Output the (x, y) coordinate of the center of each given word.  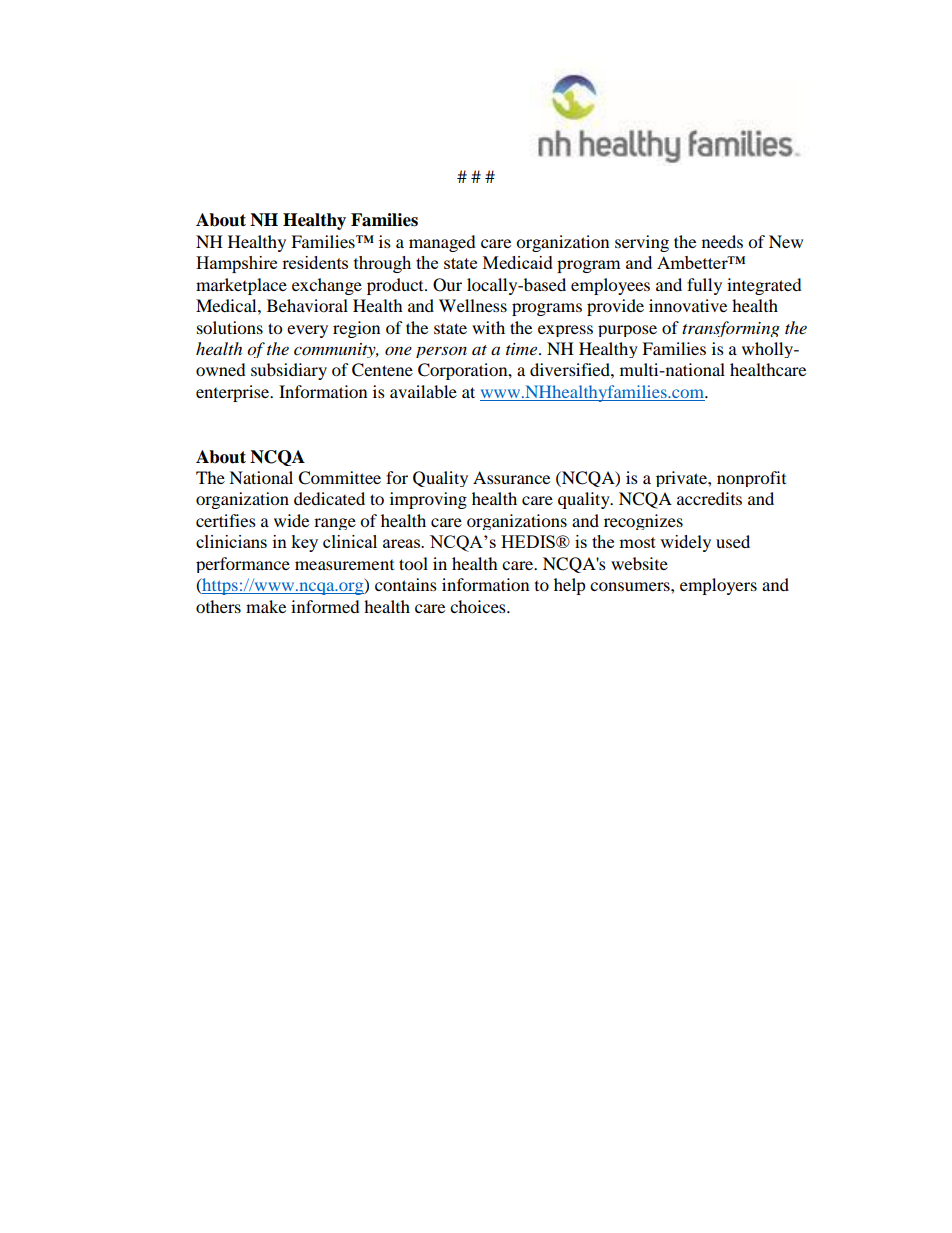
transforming (731, 329)
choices (479, 606)
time (523, 349)
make (266, 606)
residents (315, 262)
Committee (339, 478)
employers (718, 586)
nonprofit (751, 479)
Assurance (511, 477)
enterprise (234, 393)
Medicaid (518, 262)
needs (722, 241)
